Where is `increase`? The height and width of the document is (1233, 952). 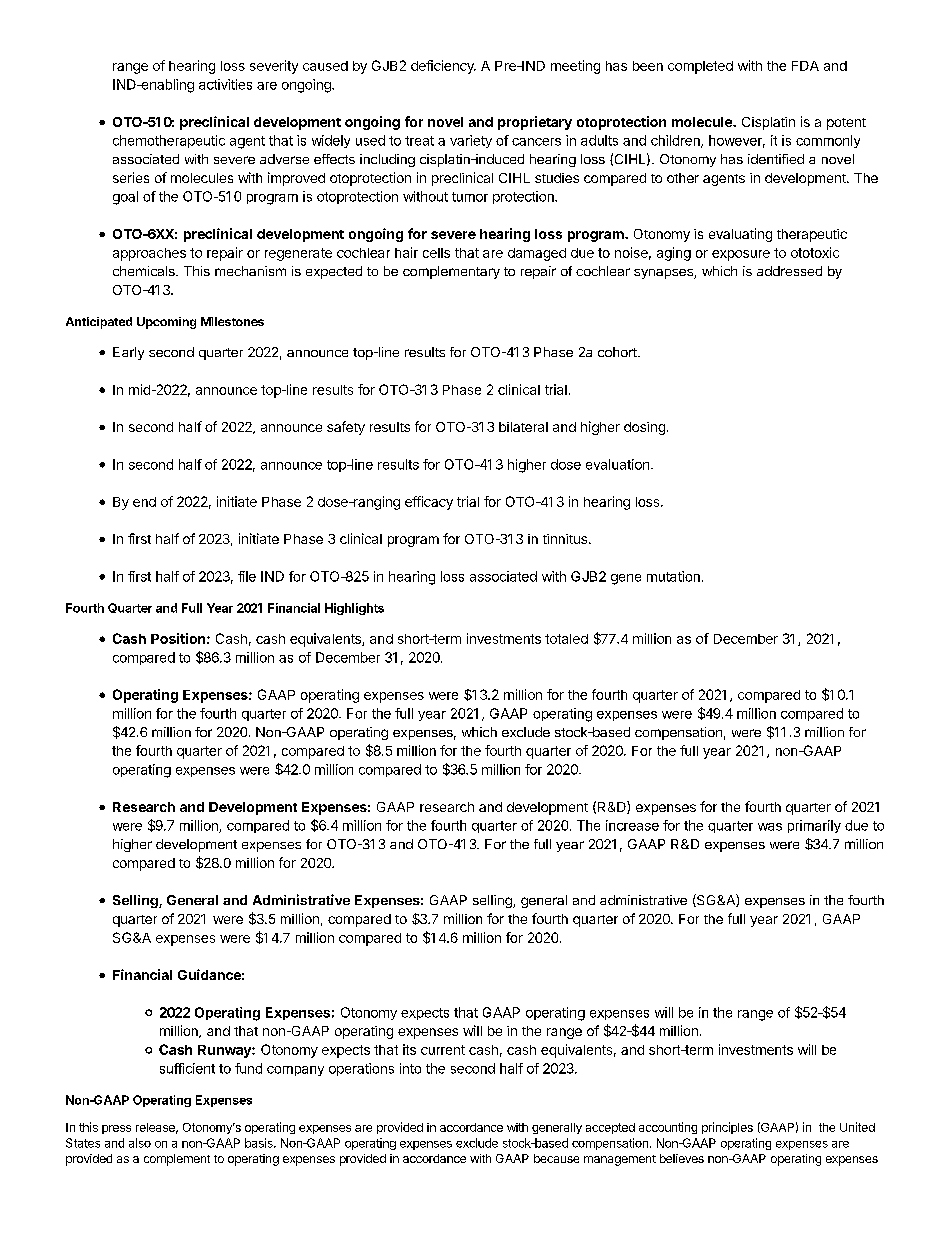
increase is located at coordinates (632, 825).
